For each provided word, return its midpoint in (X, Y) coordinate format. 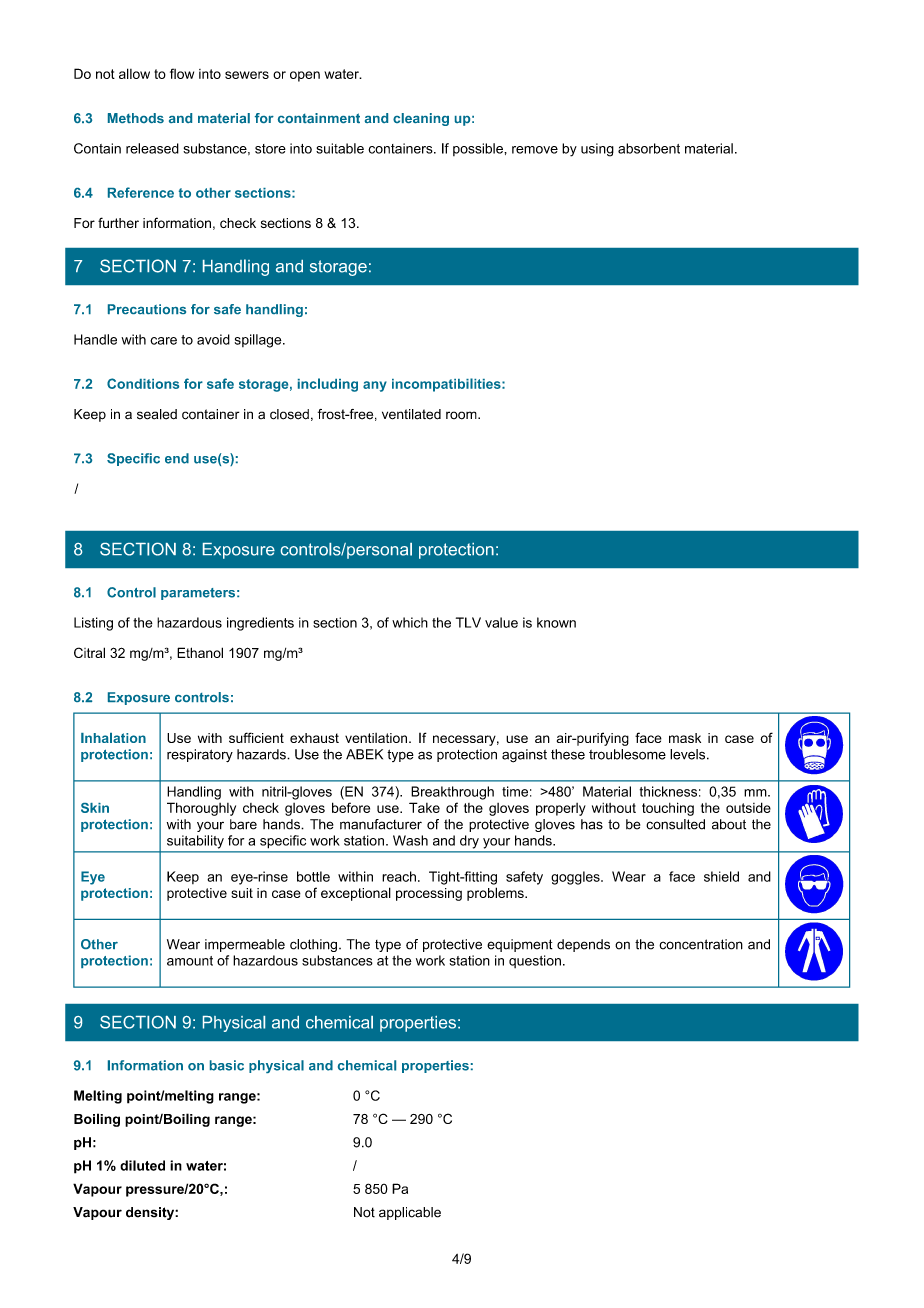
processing (429, 894)
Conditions (143, 383)
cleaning (421, 119)
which (410, 622)
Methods (136, 118)
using (597, 150)
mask (685, 738)
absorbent (649, 148)
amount (190, 961)
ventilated (411, 414)
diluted (142, 1165)
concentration (701, 944)
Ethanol (200, 652)
